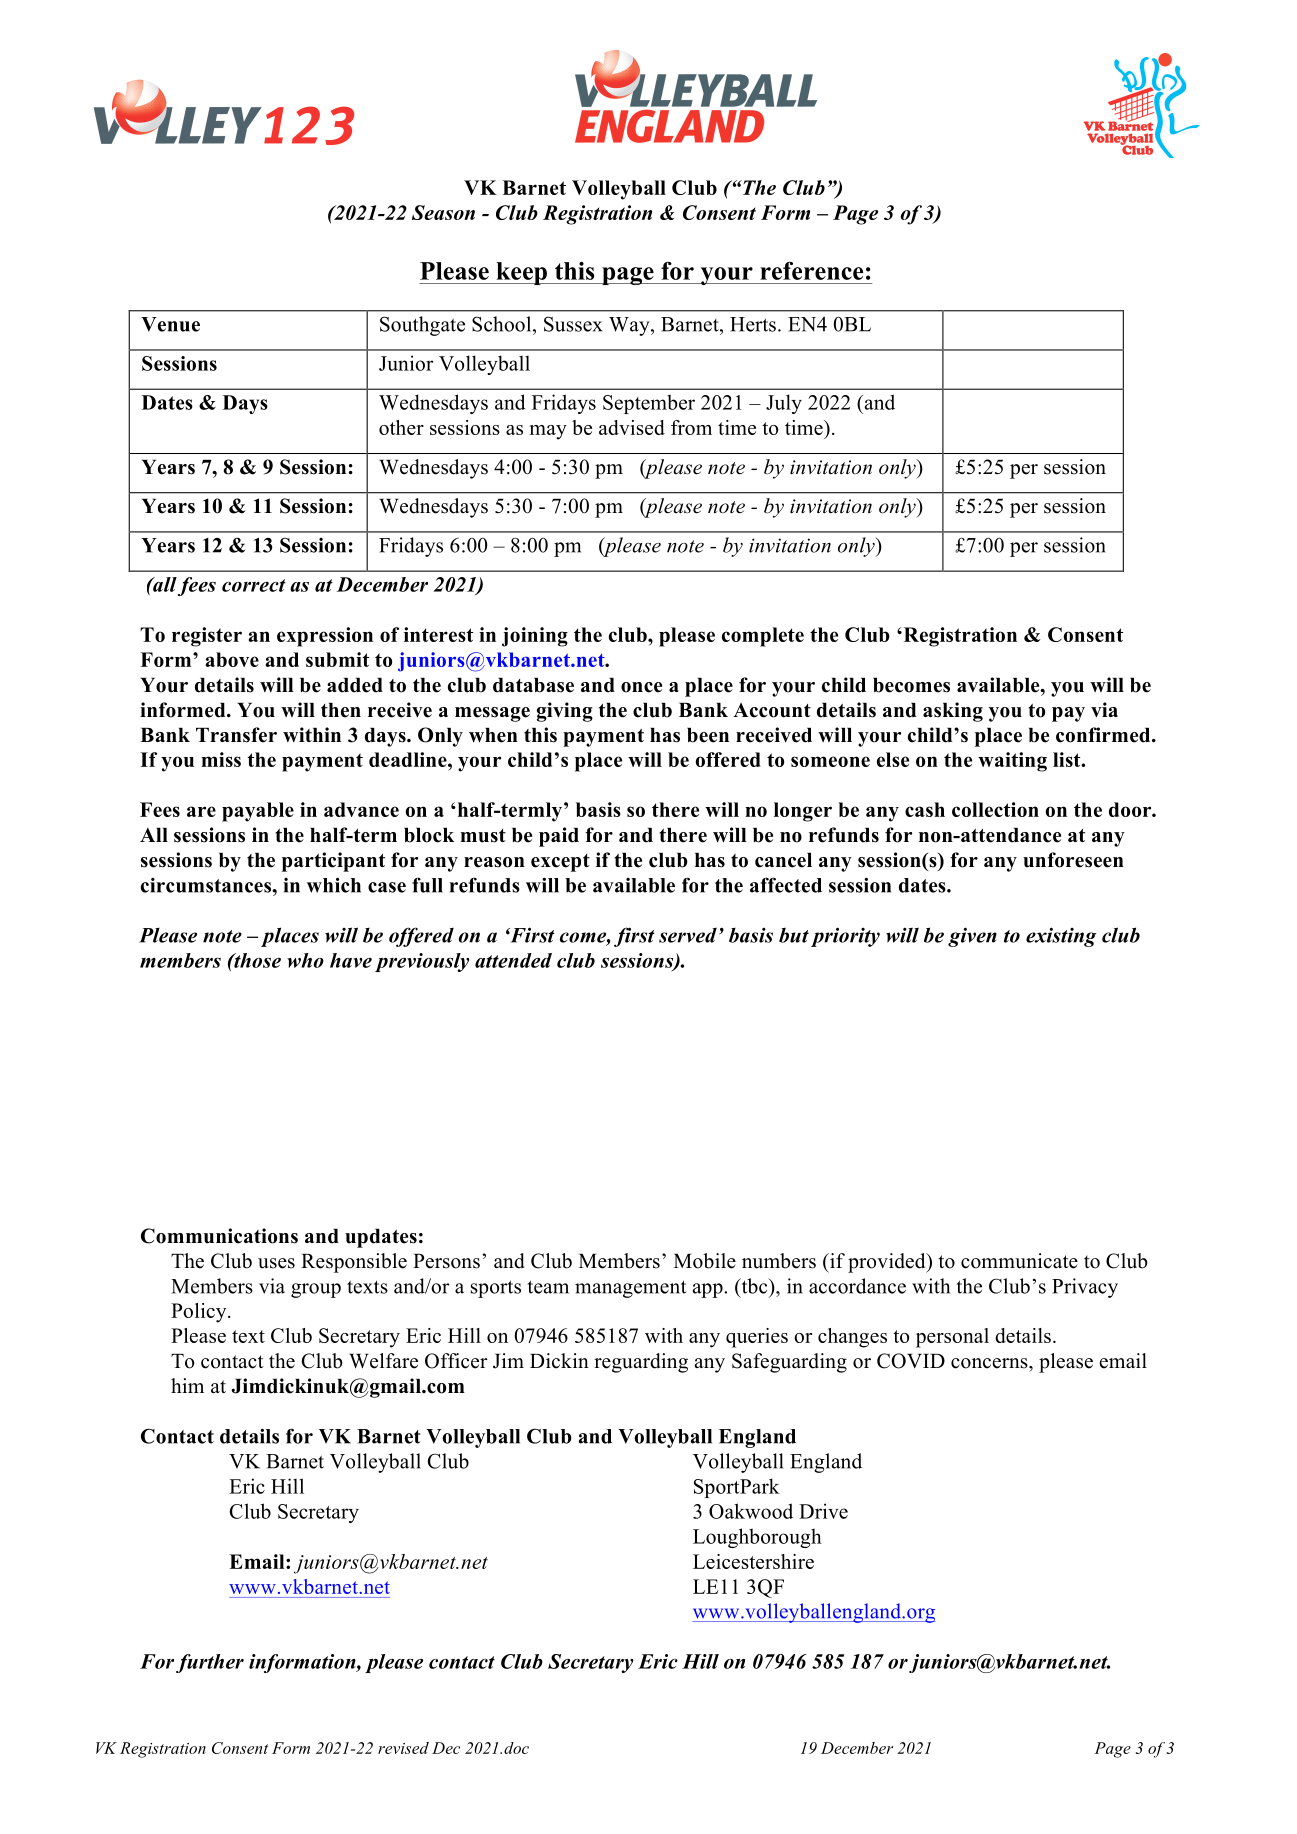 Image resolution: width=1297 pixels, height=1834 pixels. What do you see at coordinates (170, 324) in the screenshot?
I see `Venue` at bounding box center [170, 324].
